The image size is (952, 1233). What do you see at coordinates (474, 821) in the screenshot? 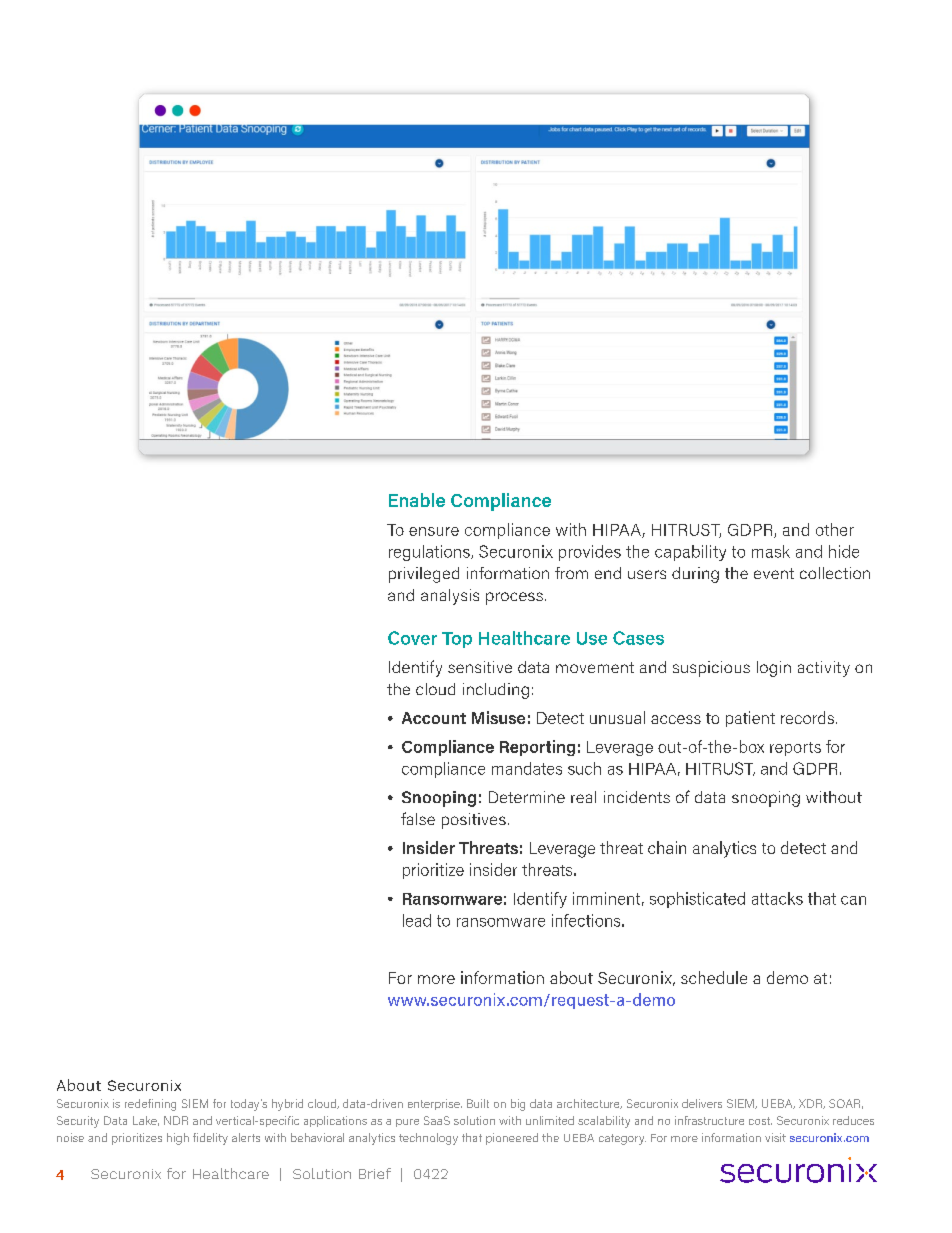
I see `positives` at bounding box center [474, 821].
